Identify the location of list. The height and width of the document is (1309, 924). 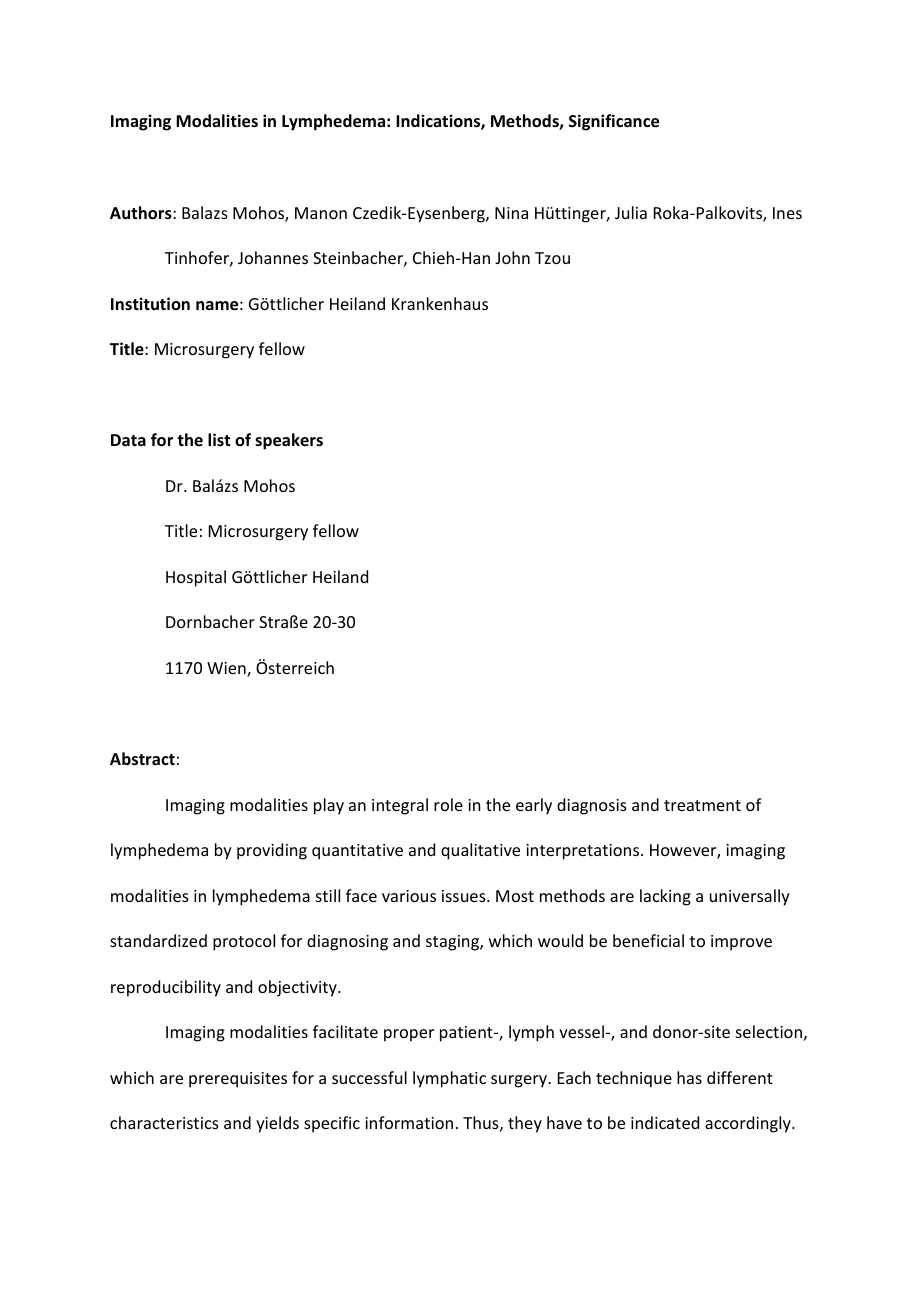
(219, 439).
